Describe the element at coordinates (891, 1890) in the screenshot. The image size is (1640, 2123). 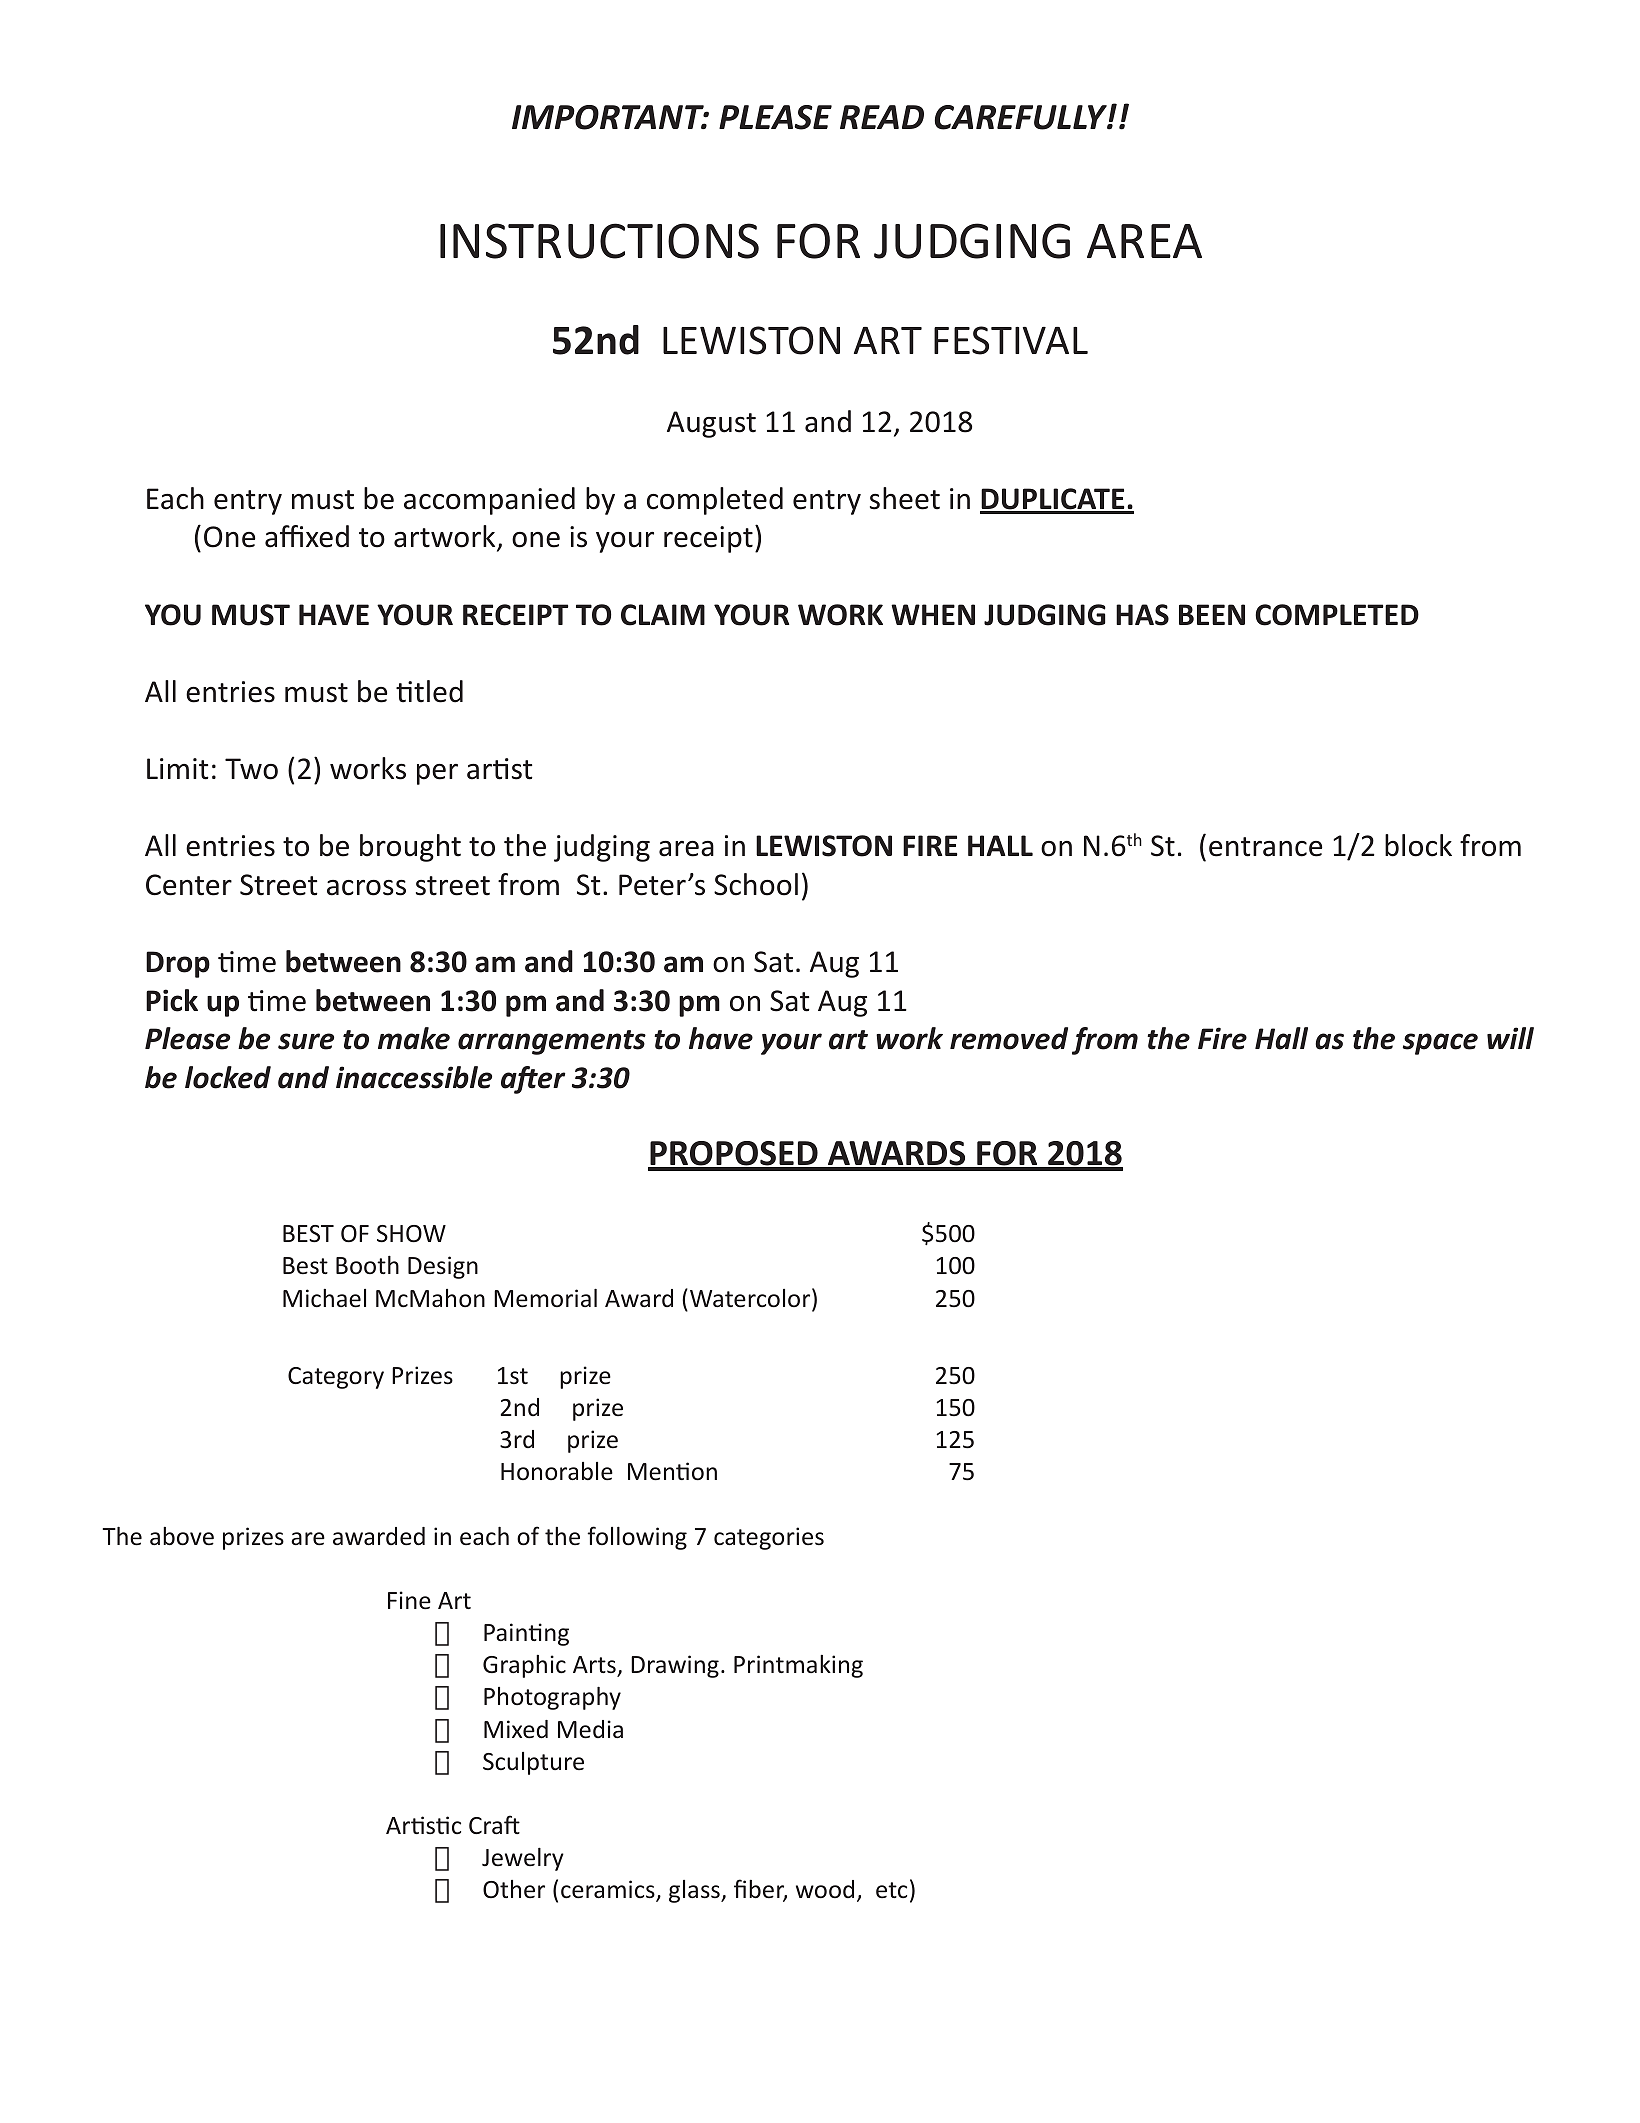
I see `etc` at that location.
